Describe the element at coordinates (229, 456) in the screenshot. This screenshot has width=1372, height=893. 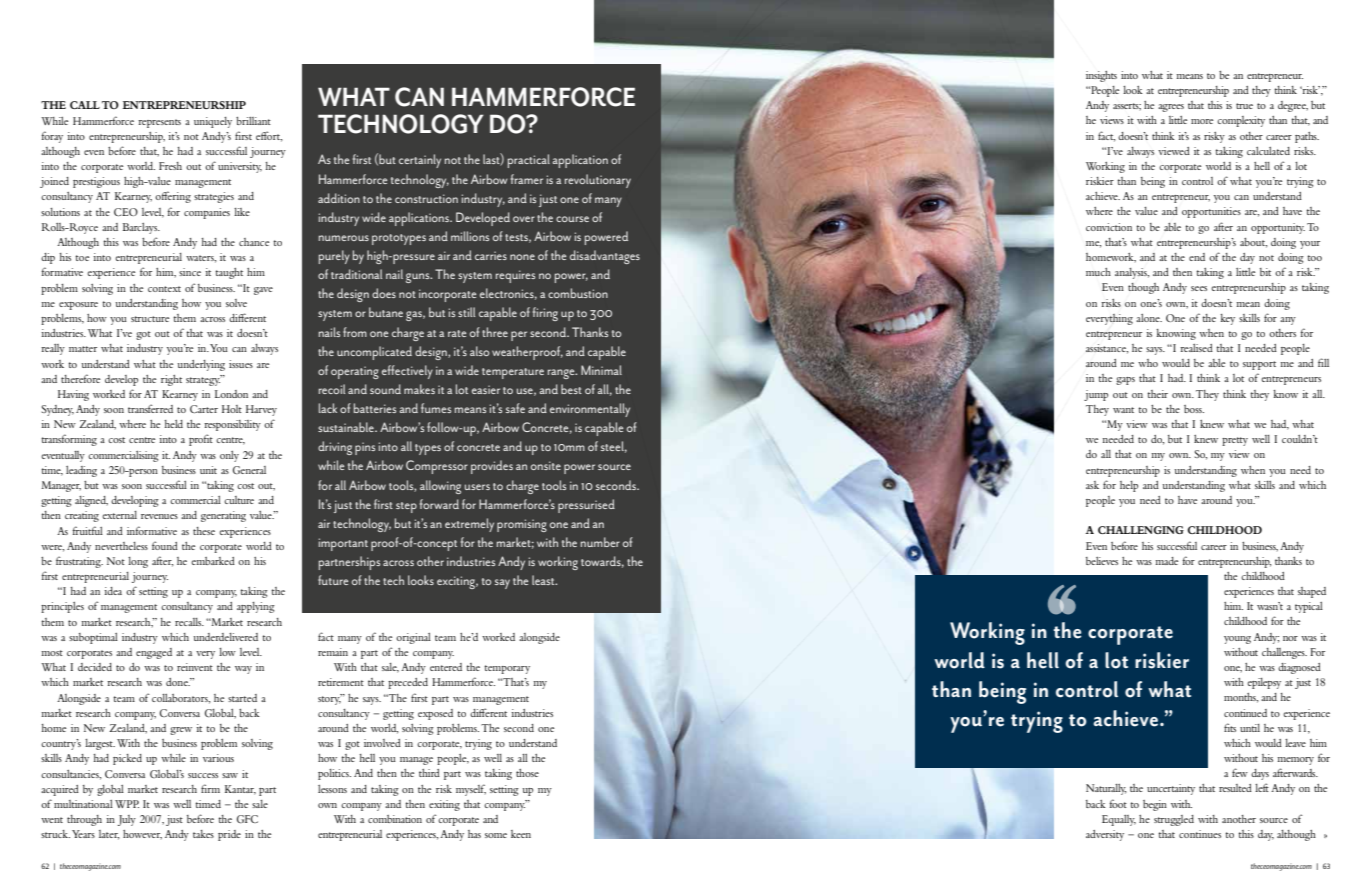
I see `only` at that location.
